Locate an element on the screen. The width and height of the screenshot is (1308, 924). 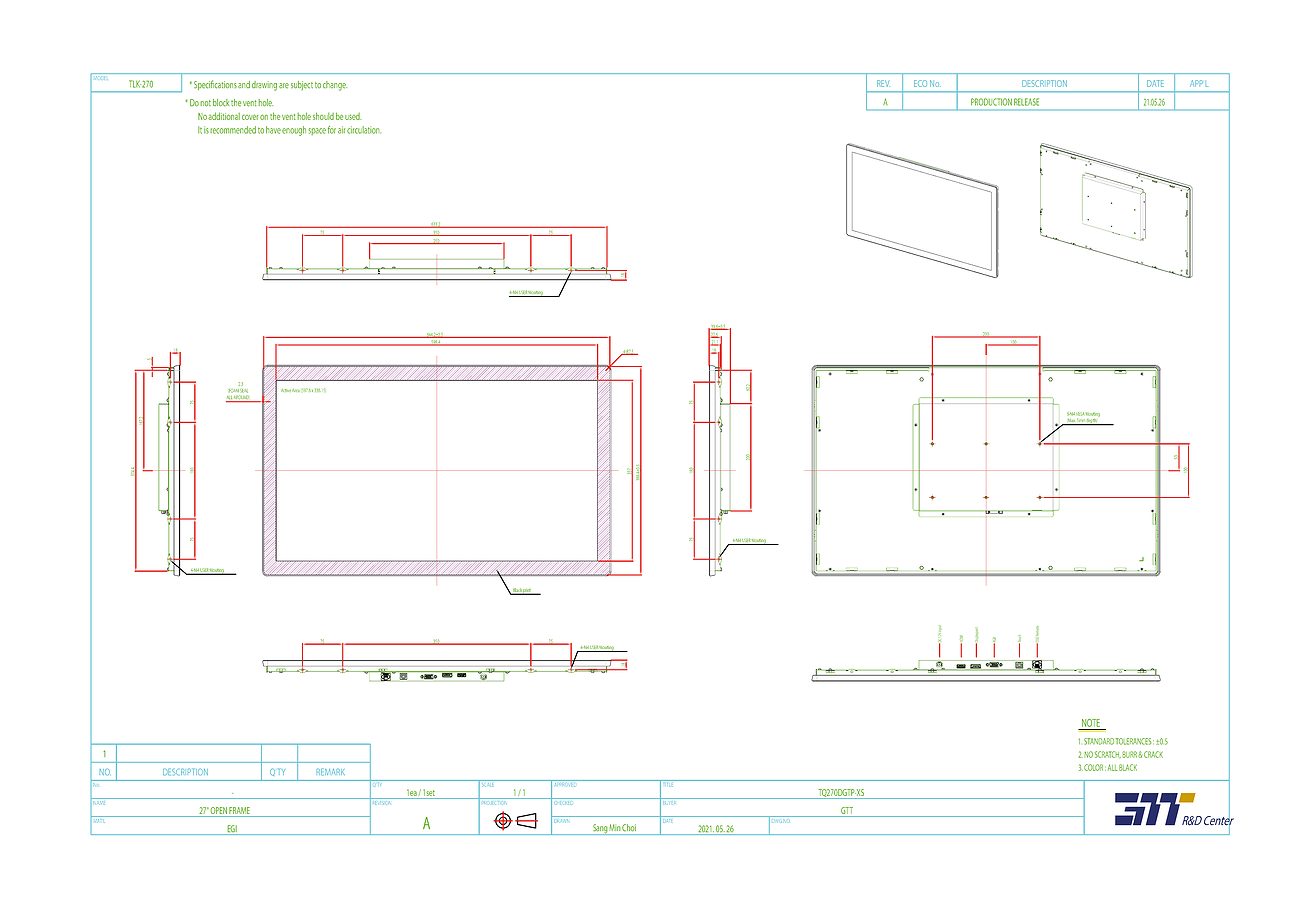
REVISION is located at coordinates (382, 801).
